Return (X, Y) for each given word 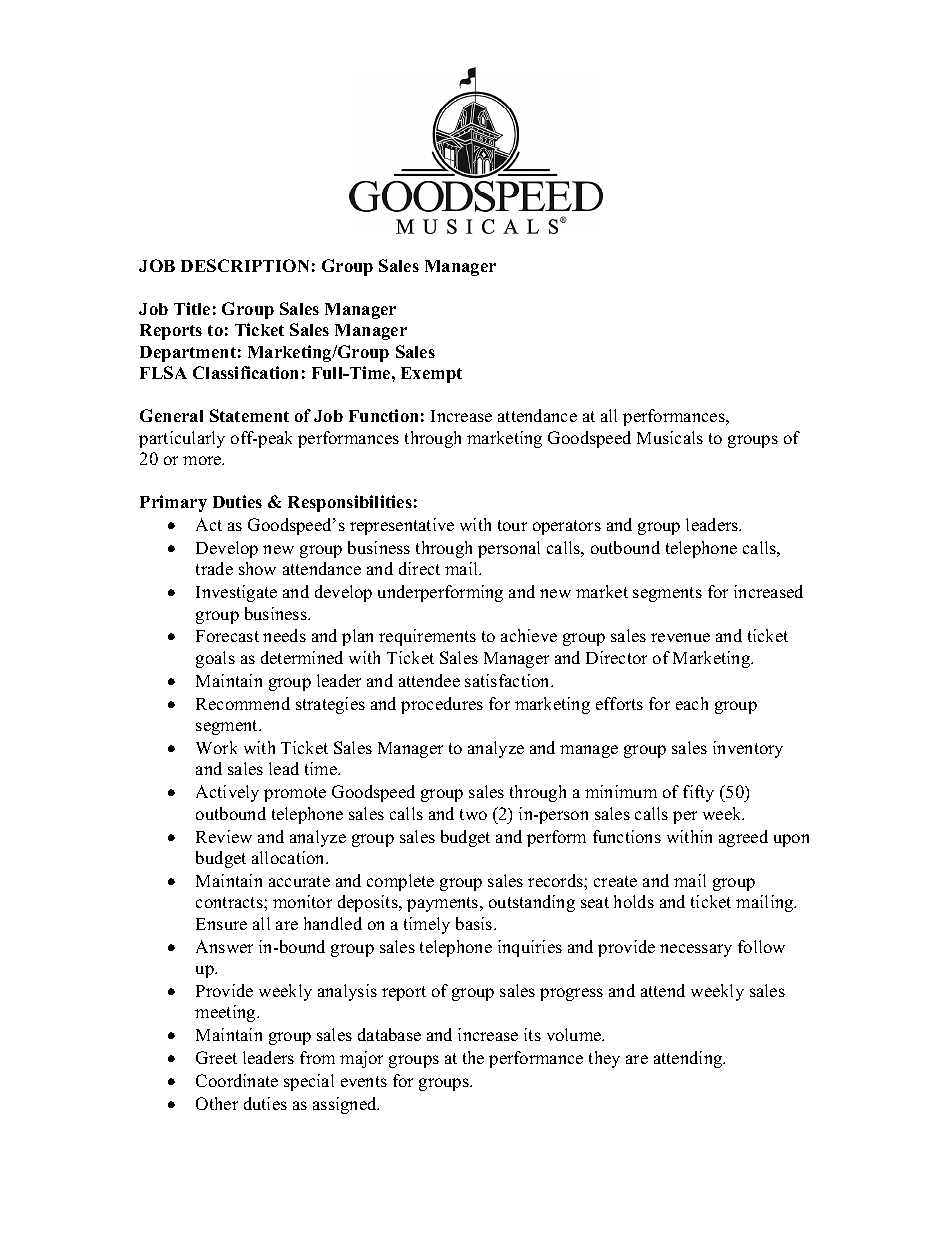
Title (192, 308)
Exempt (431, 375)
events (364, 1081)
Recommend (243, 703)
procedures (442, 705)
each (692, 703)
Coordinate (237, 1080)
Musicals (670, 437)
